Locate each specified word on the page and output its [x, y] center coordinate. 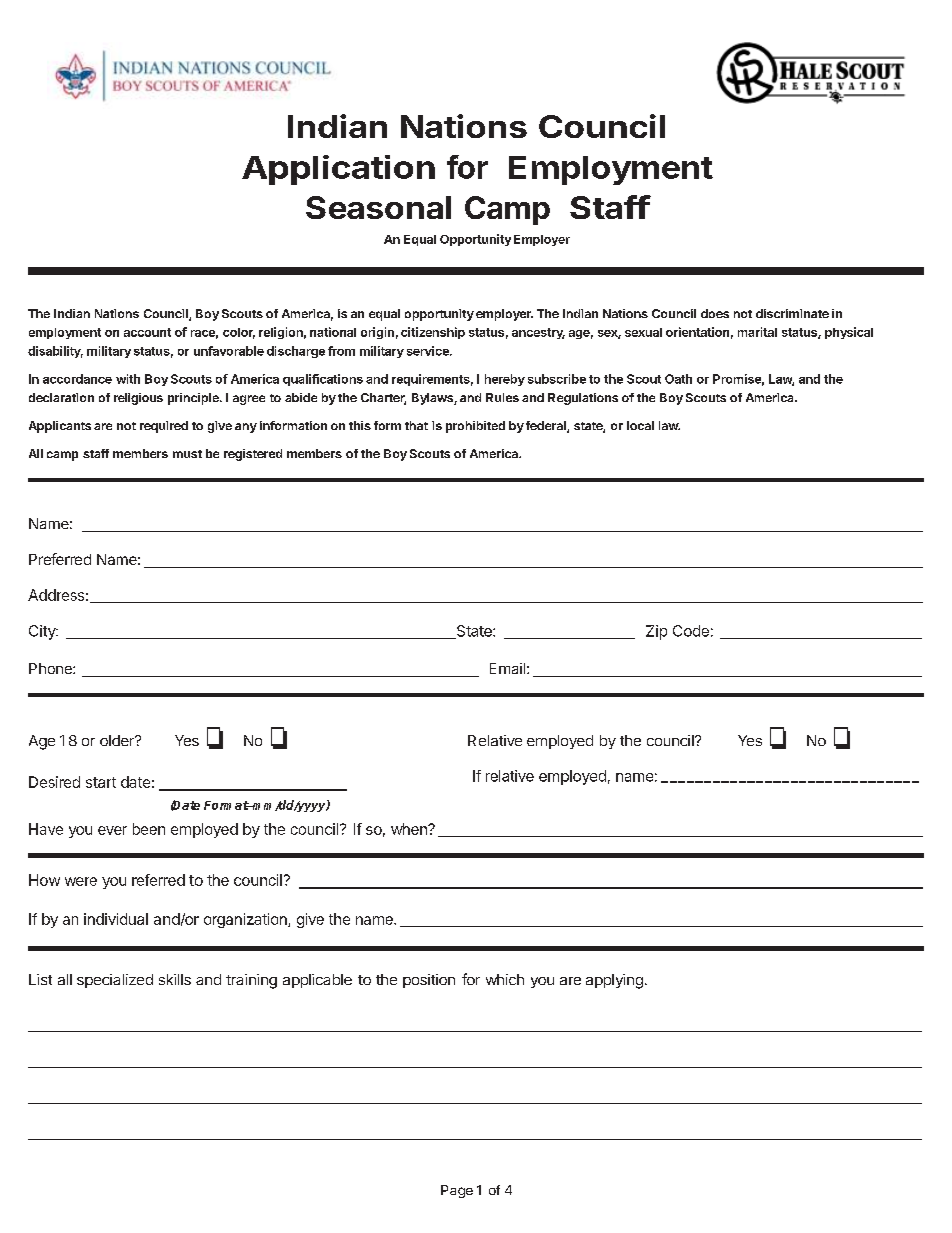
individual [116, 919]
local [640, 425]
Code [691, 631]
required [164, 427]
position [429, 981]
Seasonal [378, 207]
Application [338, 170]
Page [457, 1191]
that [416, 425]
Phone [51, 668]
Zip [656, 632]
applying [614, 981]
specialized [115, 981]
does [715, 313]
